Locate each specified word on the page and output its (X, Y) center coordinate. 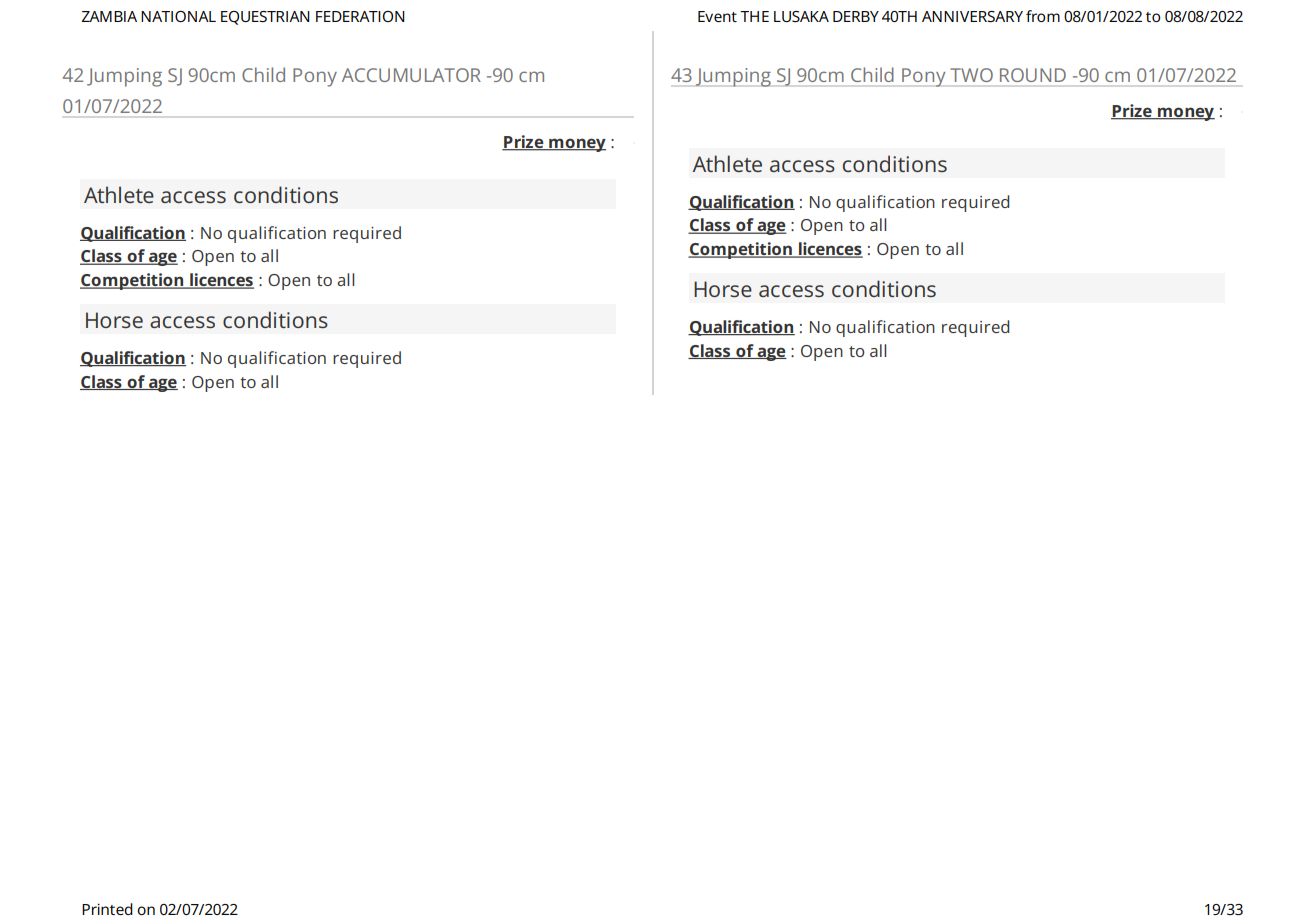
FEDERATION (360, 16)
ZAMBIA (109, 16)
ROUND (1033, 75)
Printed (107, 909)
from (1043, 16)
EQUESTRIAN (265, 18)
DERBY (856, 16)
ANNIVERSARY (972, 16)
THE (754, 16)
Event (717, 16)
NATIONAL (178, 16)
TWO (972, 75)
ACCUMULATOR (411, 75)
